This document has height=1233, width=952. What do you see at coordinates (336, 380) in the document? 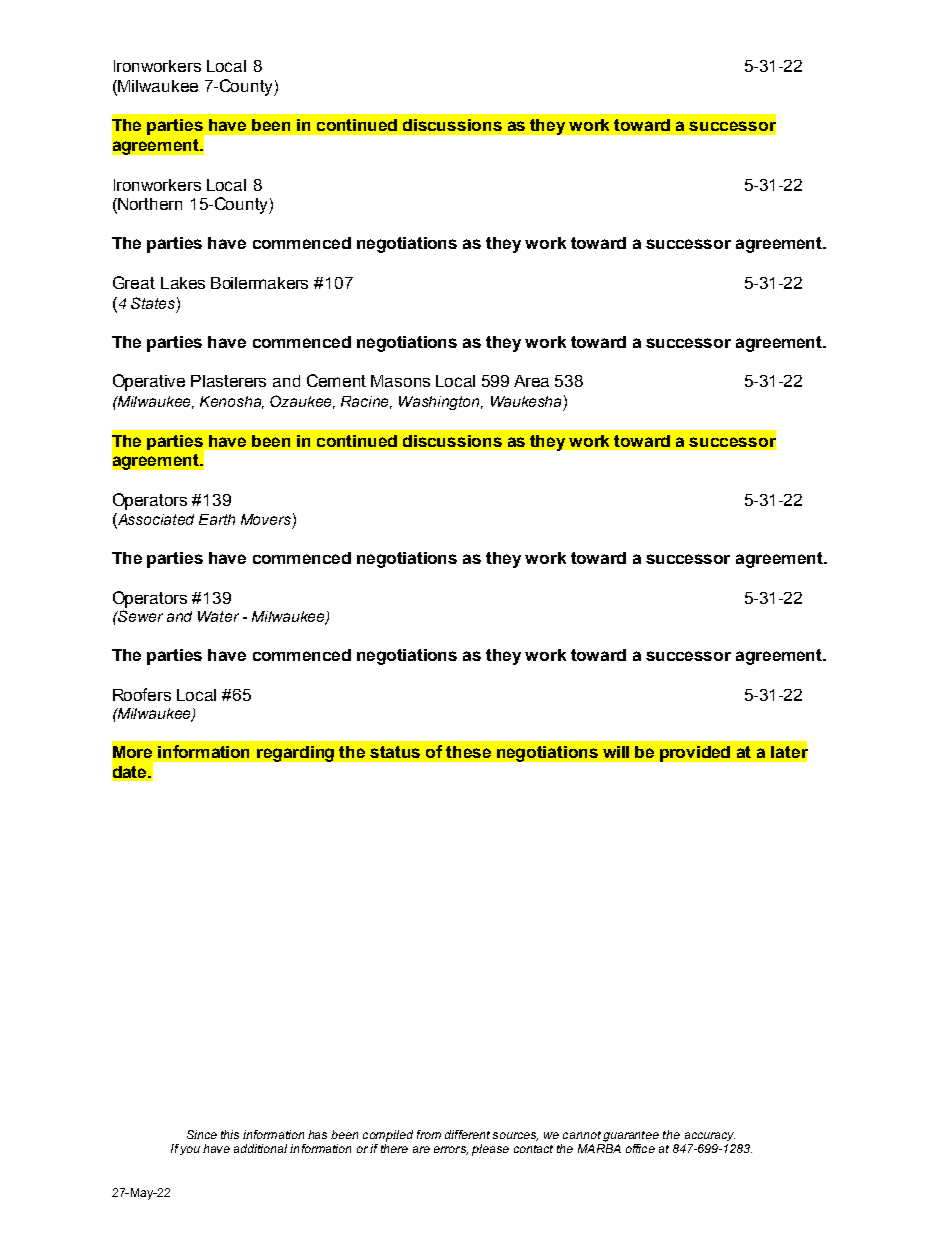
I see `Cement` at bounding box center [336, 380].
